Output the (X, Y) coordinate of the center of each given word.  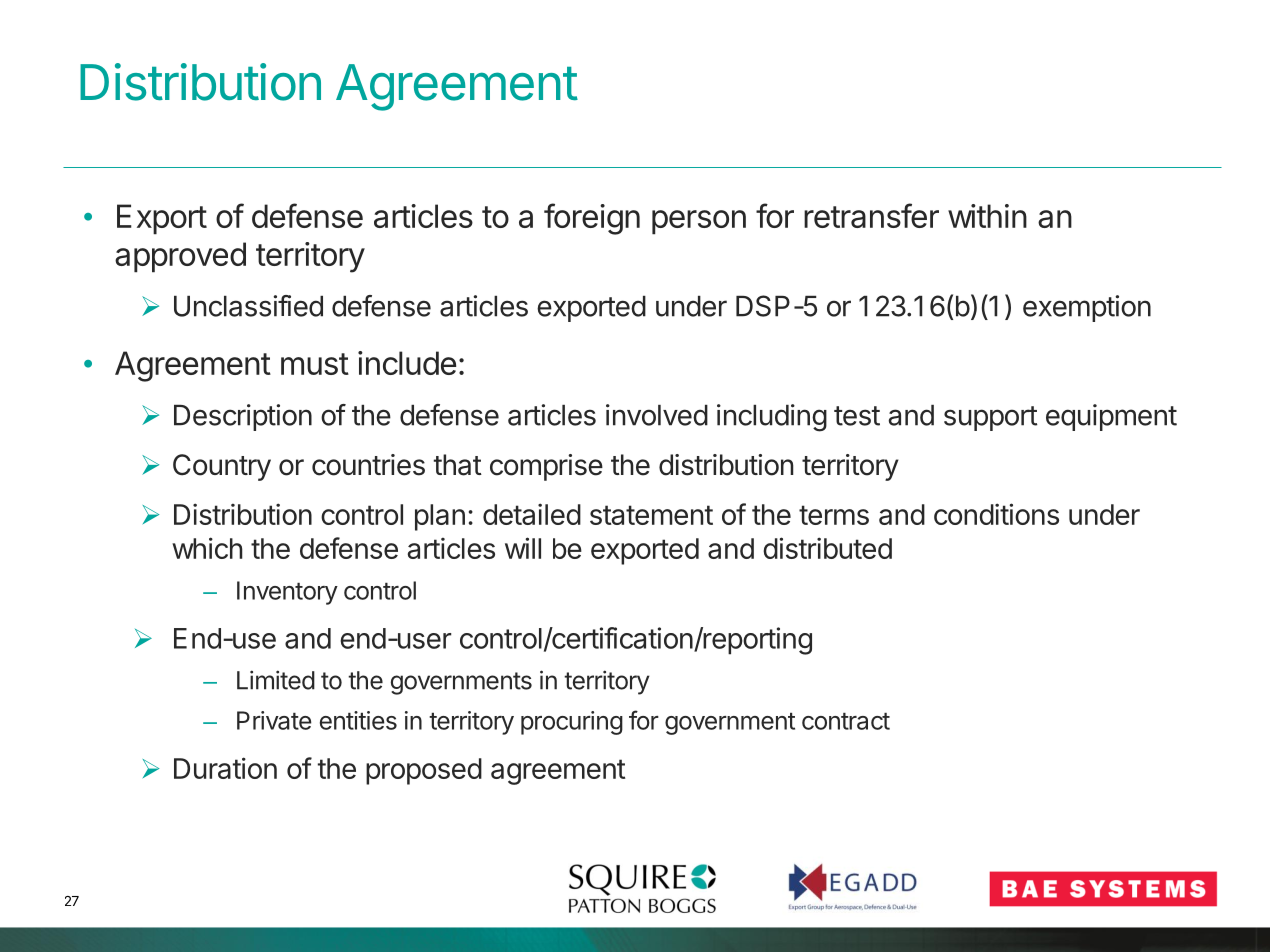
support (991, 418)
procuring (572, 723)
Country (222, 467)
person (699, 222)
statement (651, 515)
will (523, 548)
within (987, 216)
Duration (225, 768)
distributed (827, 548)
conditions (996, 514)
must (315, 364)
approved (180, 257)
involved (657, 415)
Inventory (287, 593)
